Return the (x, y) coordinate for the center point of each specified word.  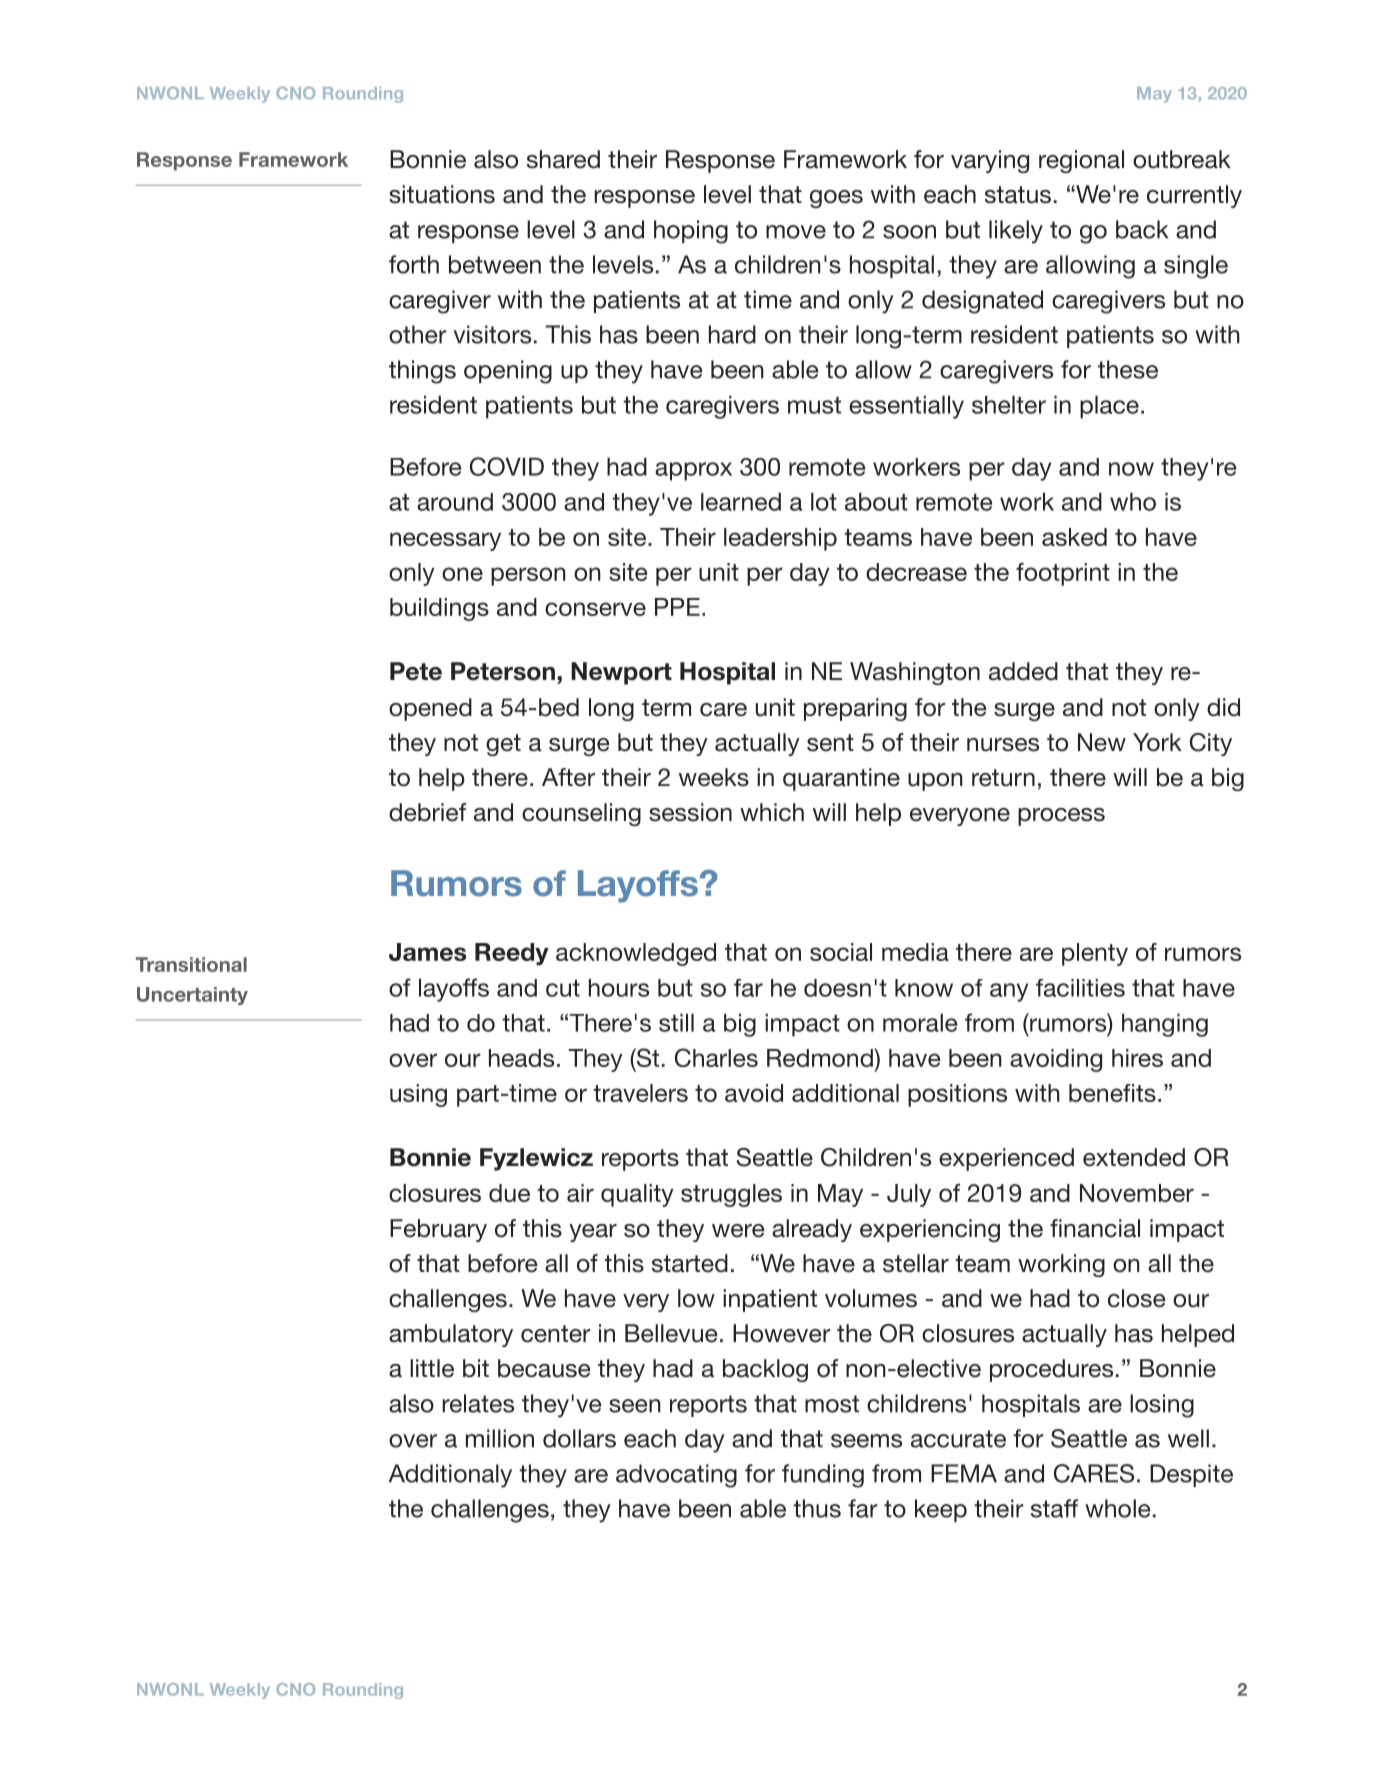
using (418, 1095)
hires (1137, 1058)
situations (442, 194)
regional (1081, 161)
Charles (716, 1057)
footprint (1063, 574)
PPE (677, 607)
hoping (691, 232)
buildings (439, 609)
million (500, 1438)
